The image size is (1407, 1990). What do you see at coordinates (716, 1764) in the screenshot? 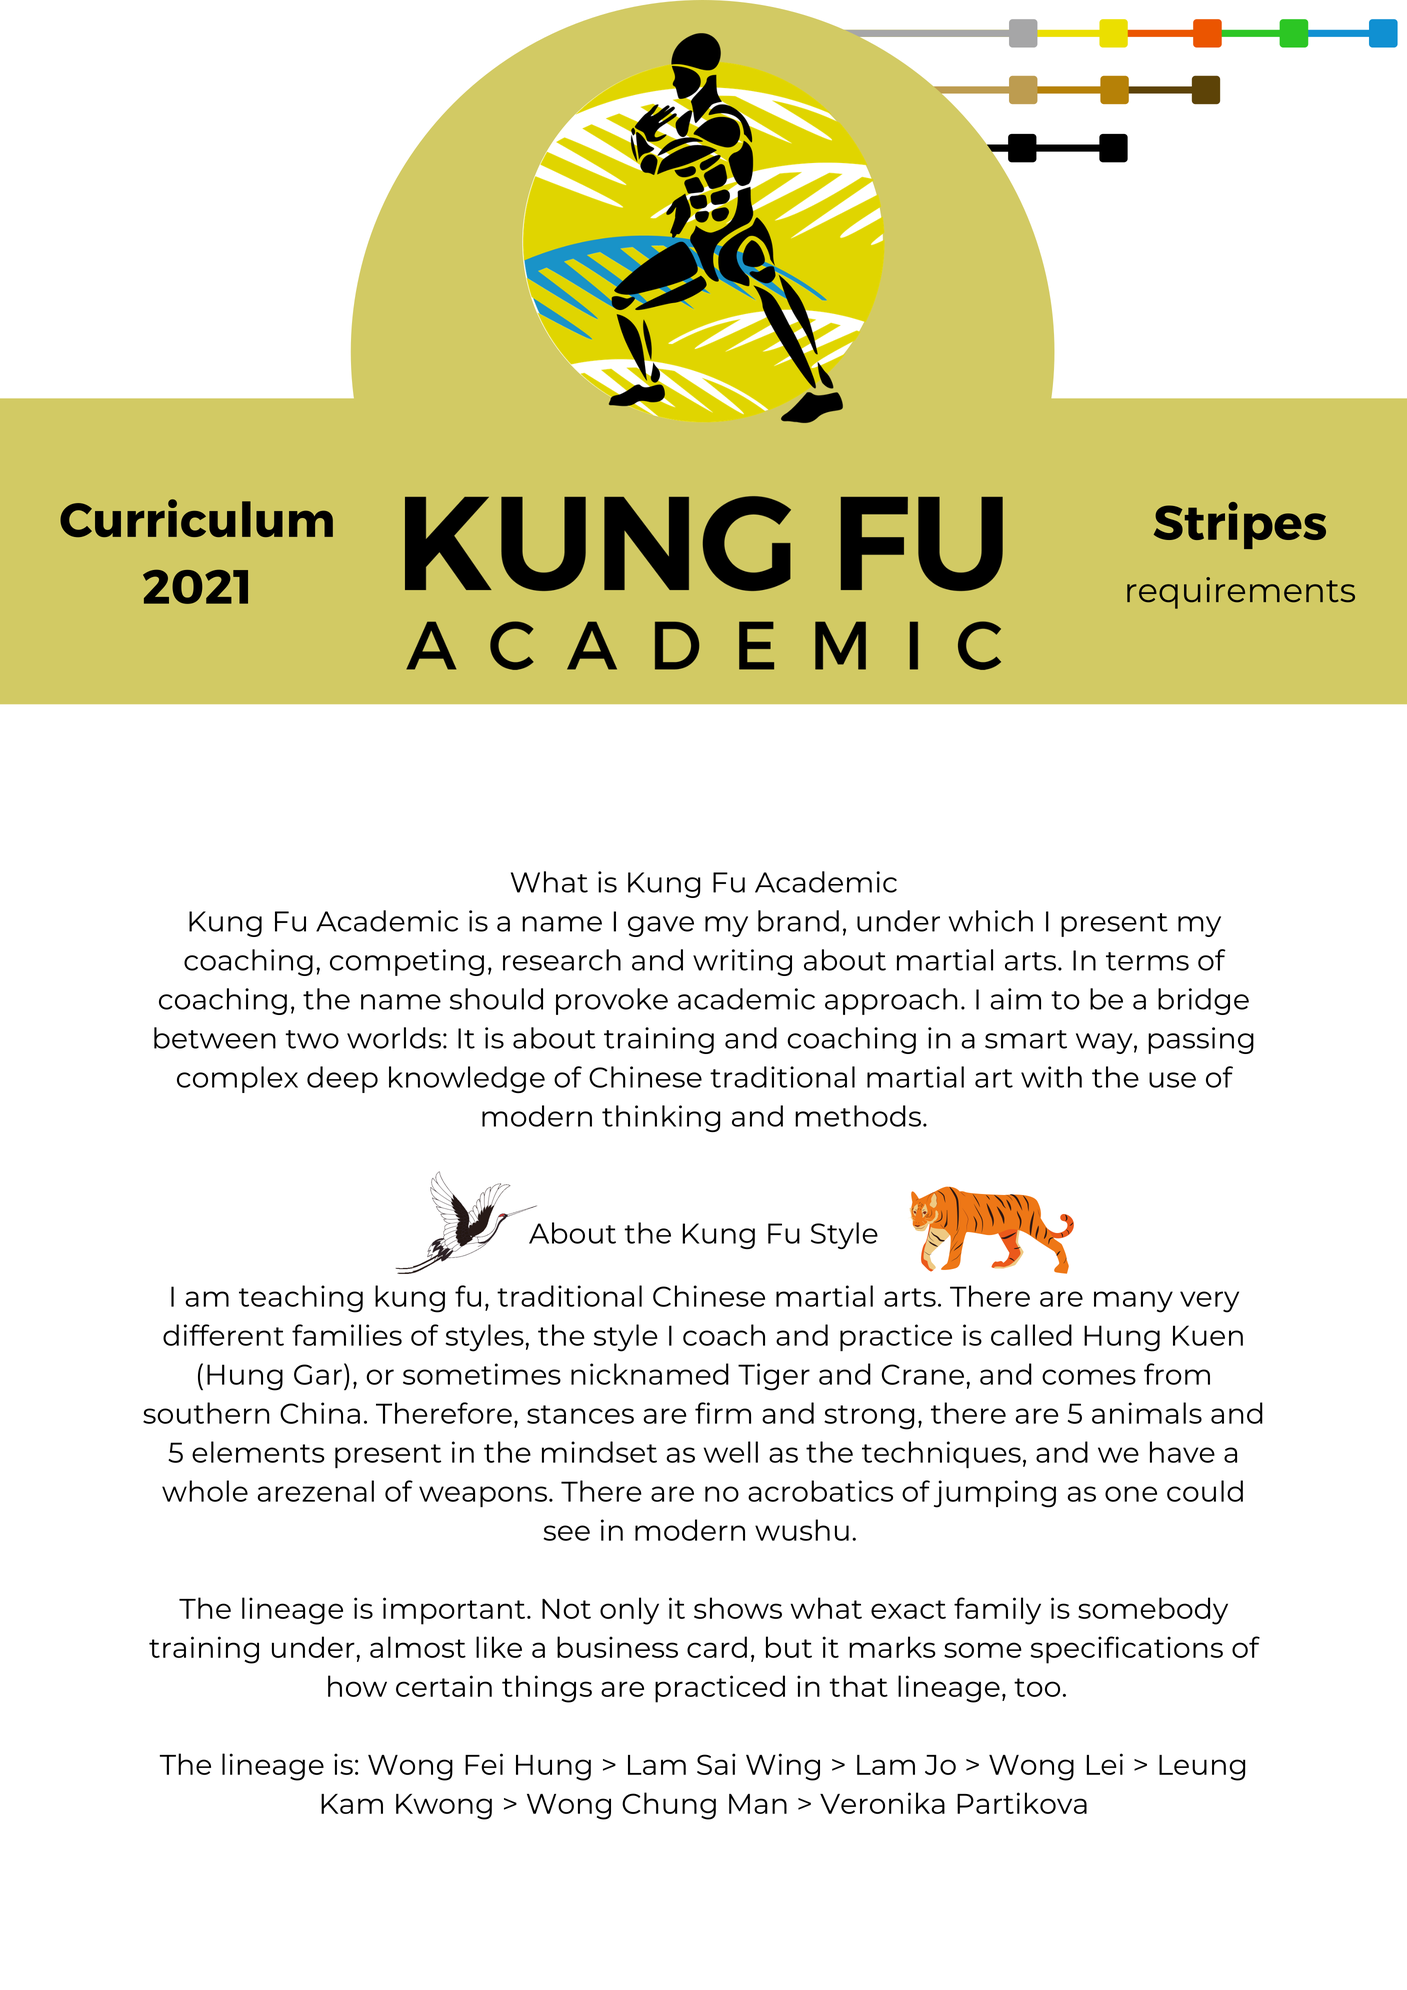
I see `Sai` at bounding box center [716, 1764].
